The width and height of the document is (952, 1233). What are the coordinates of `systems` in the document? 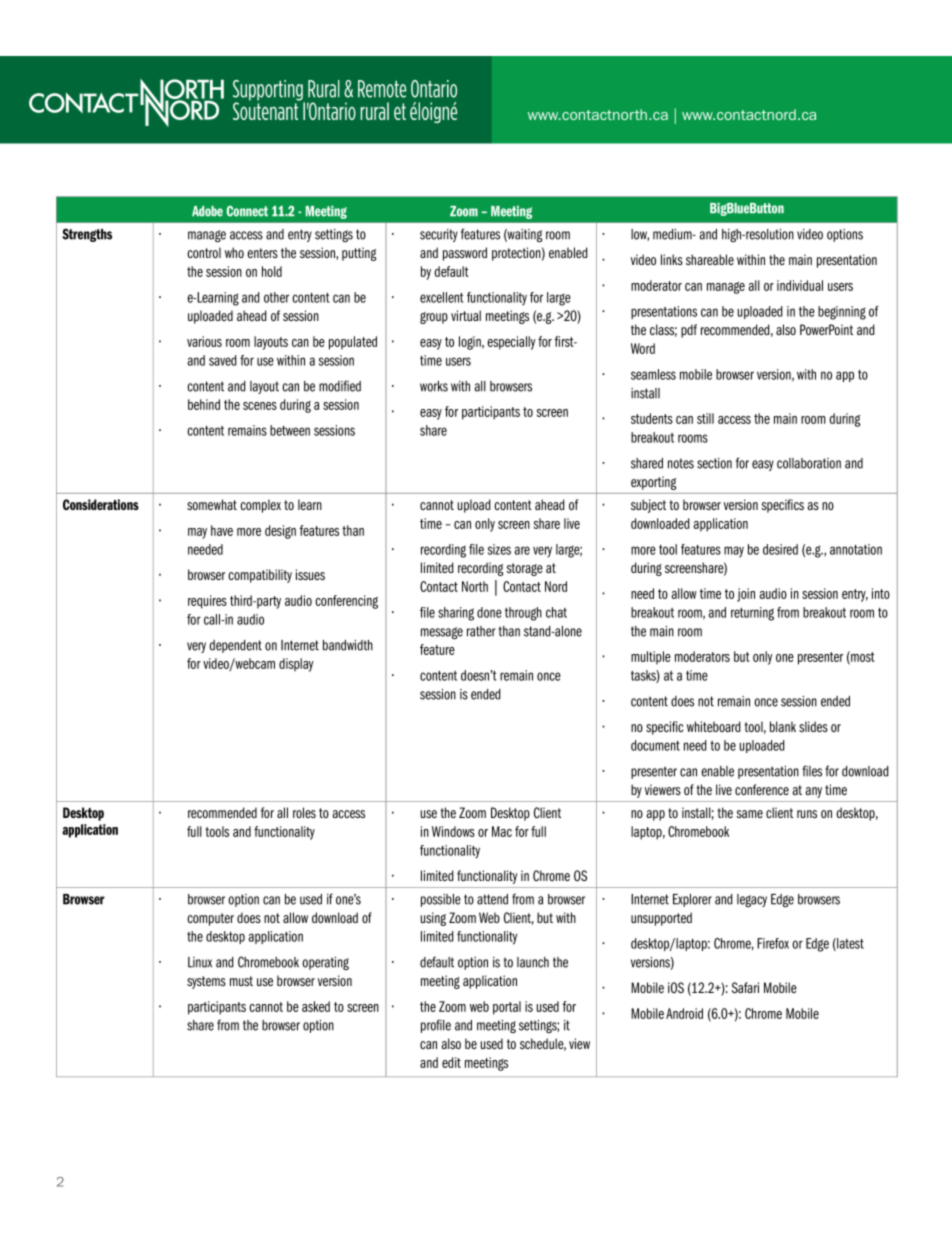 It's located at (206, 982).
